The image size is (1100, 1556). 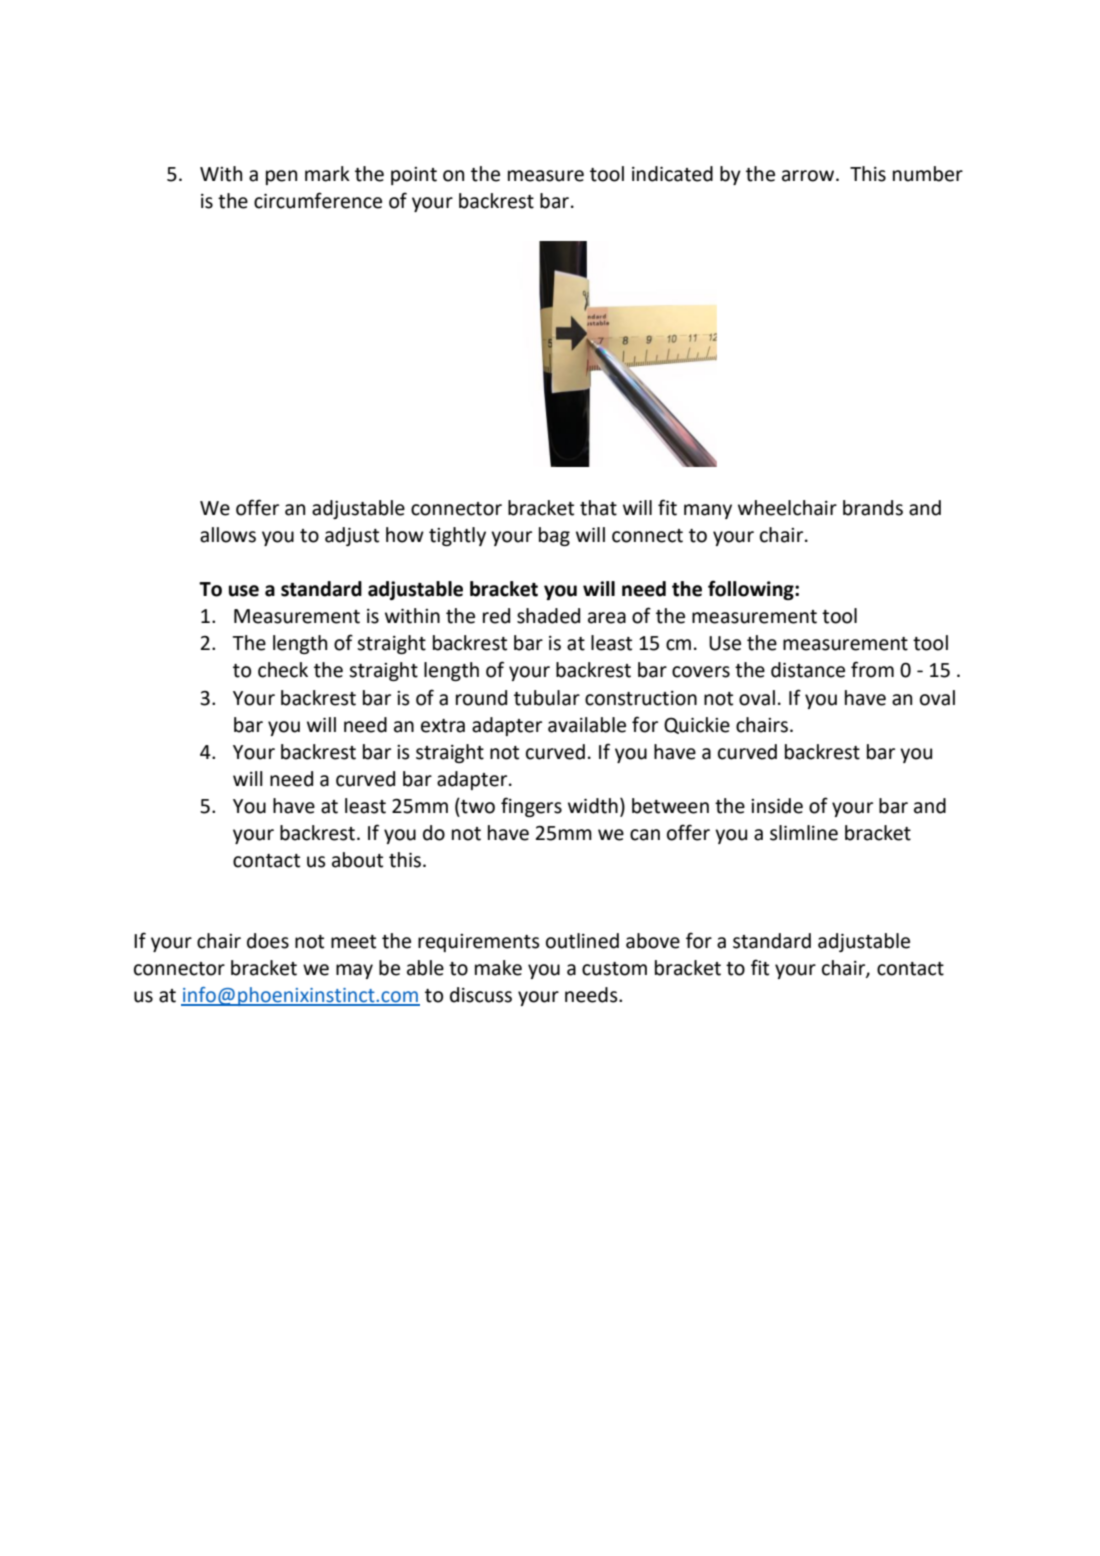 What do you see at coordinates (283, 670) in the screenshot?
I see `check` at bounding box center [283, 670].
